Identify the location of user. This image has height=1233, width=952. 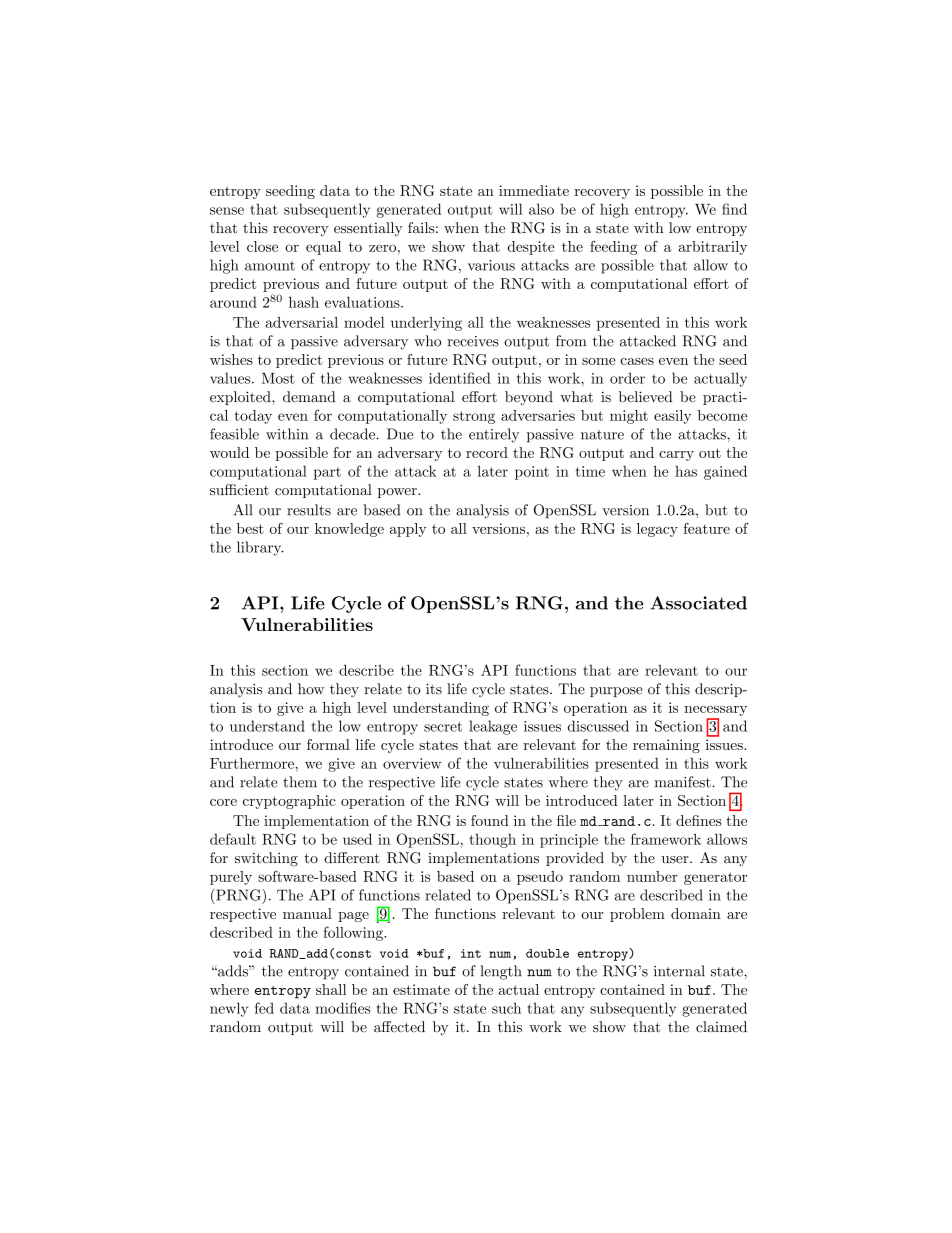
(675, 860).
